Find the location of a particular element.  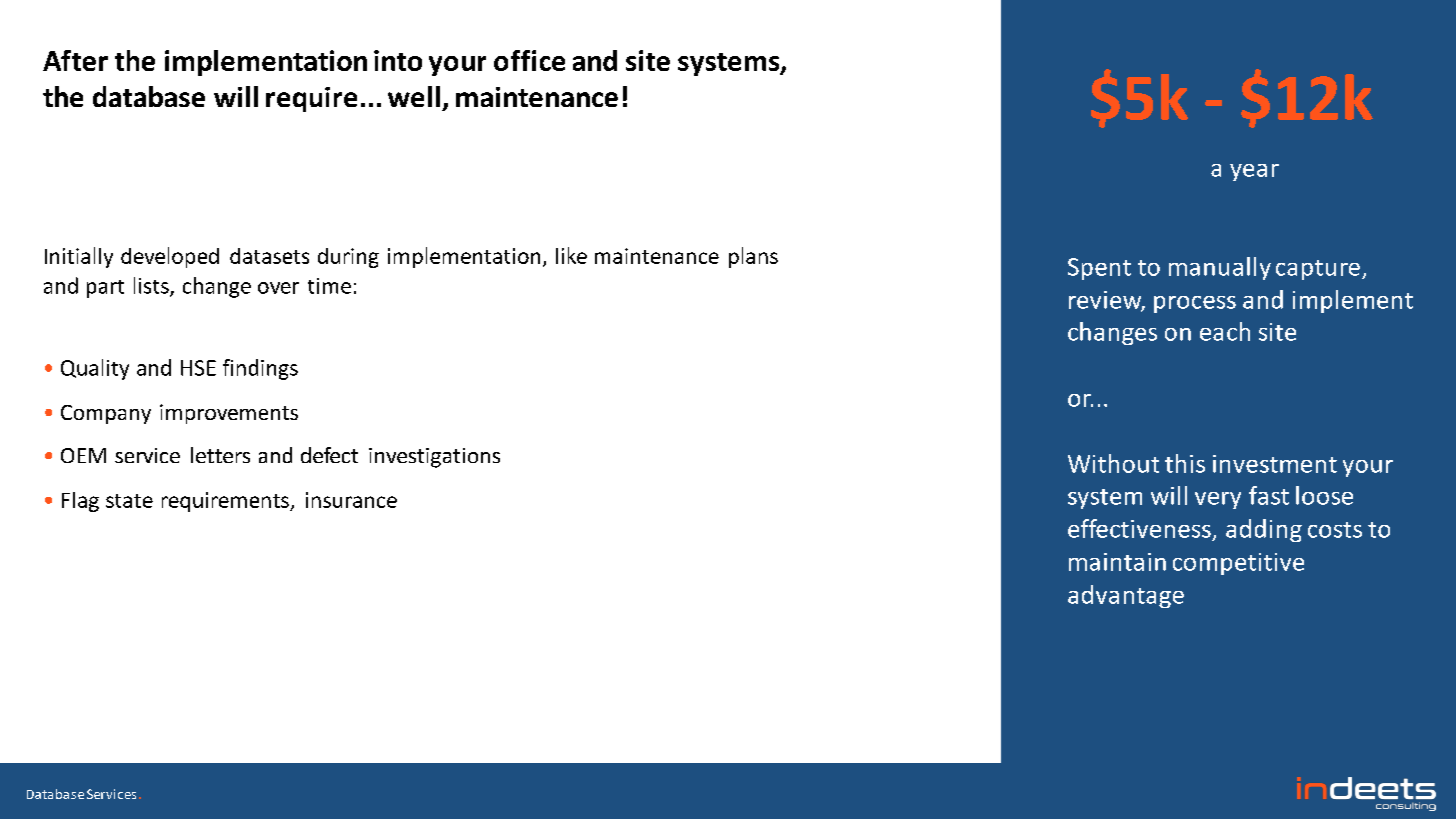

each is located at coordinates (1225, 331).
